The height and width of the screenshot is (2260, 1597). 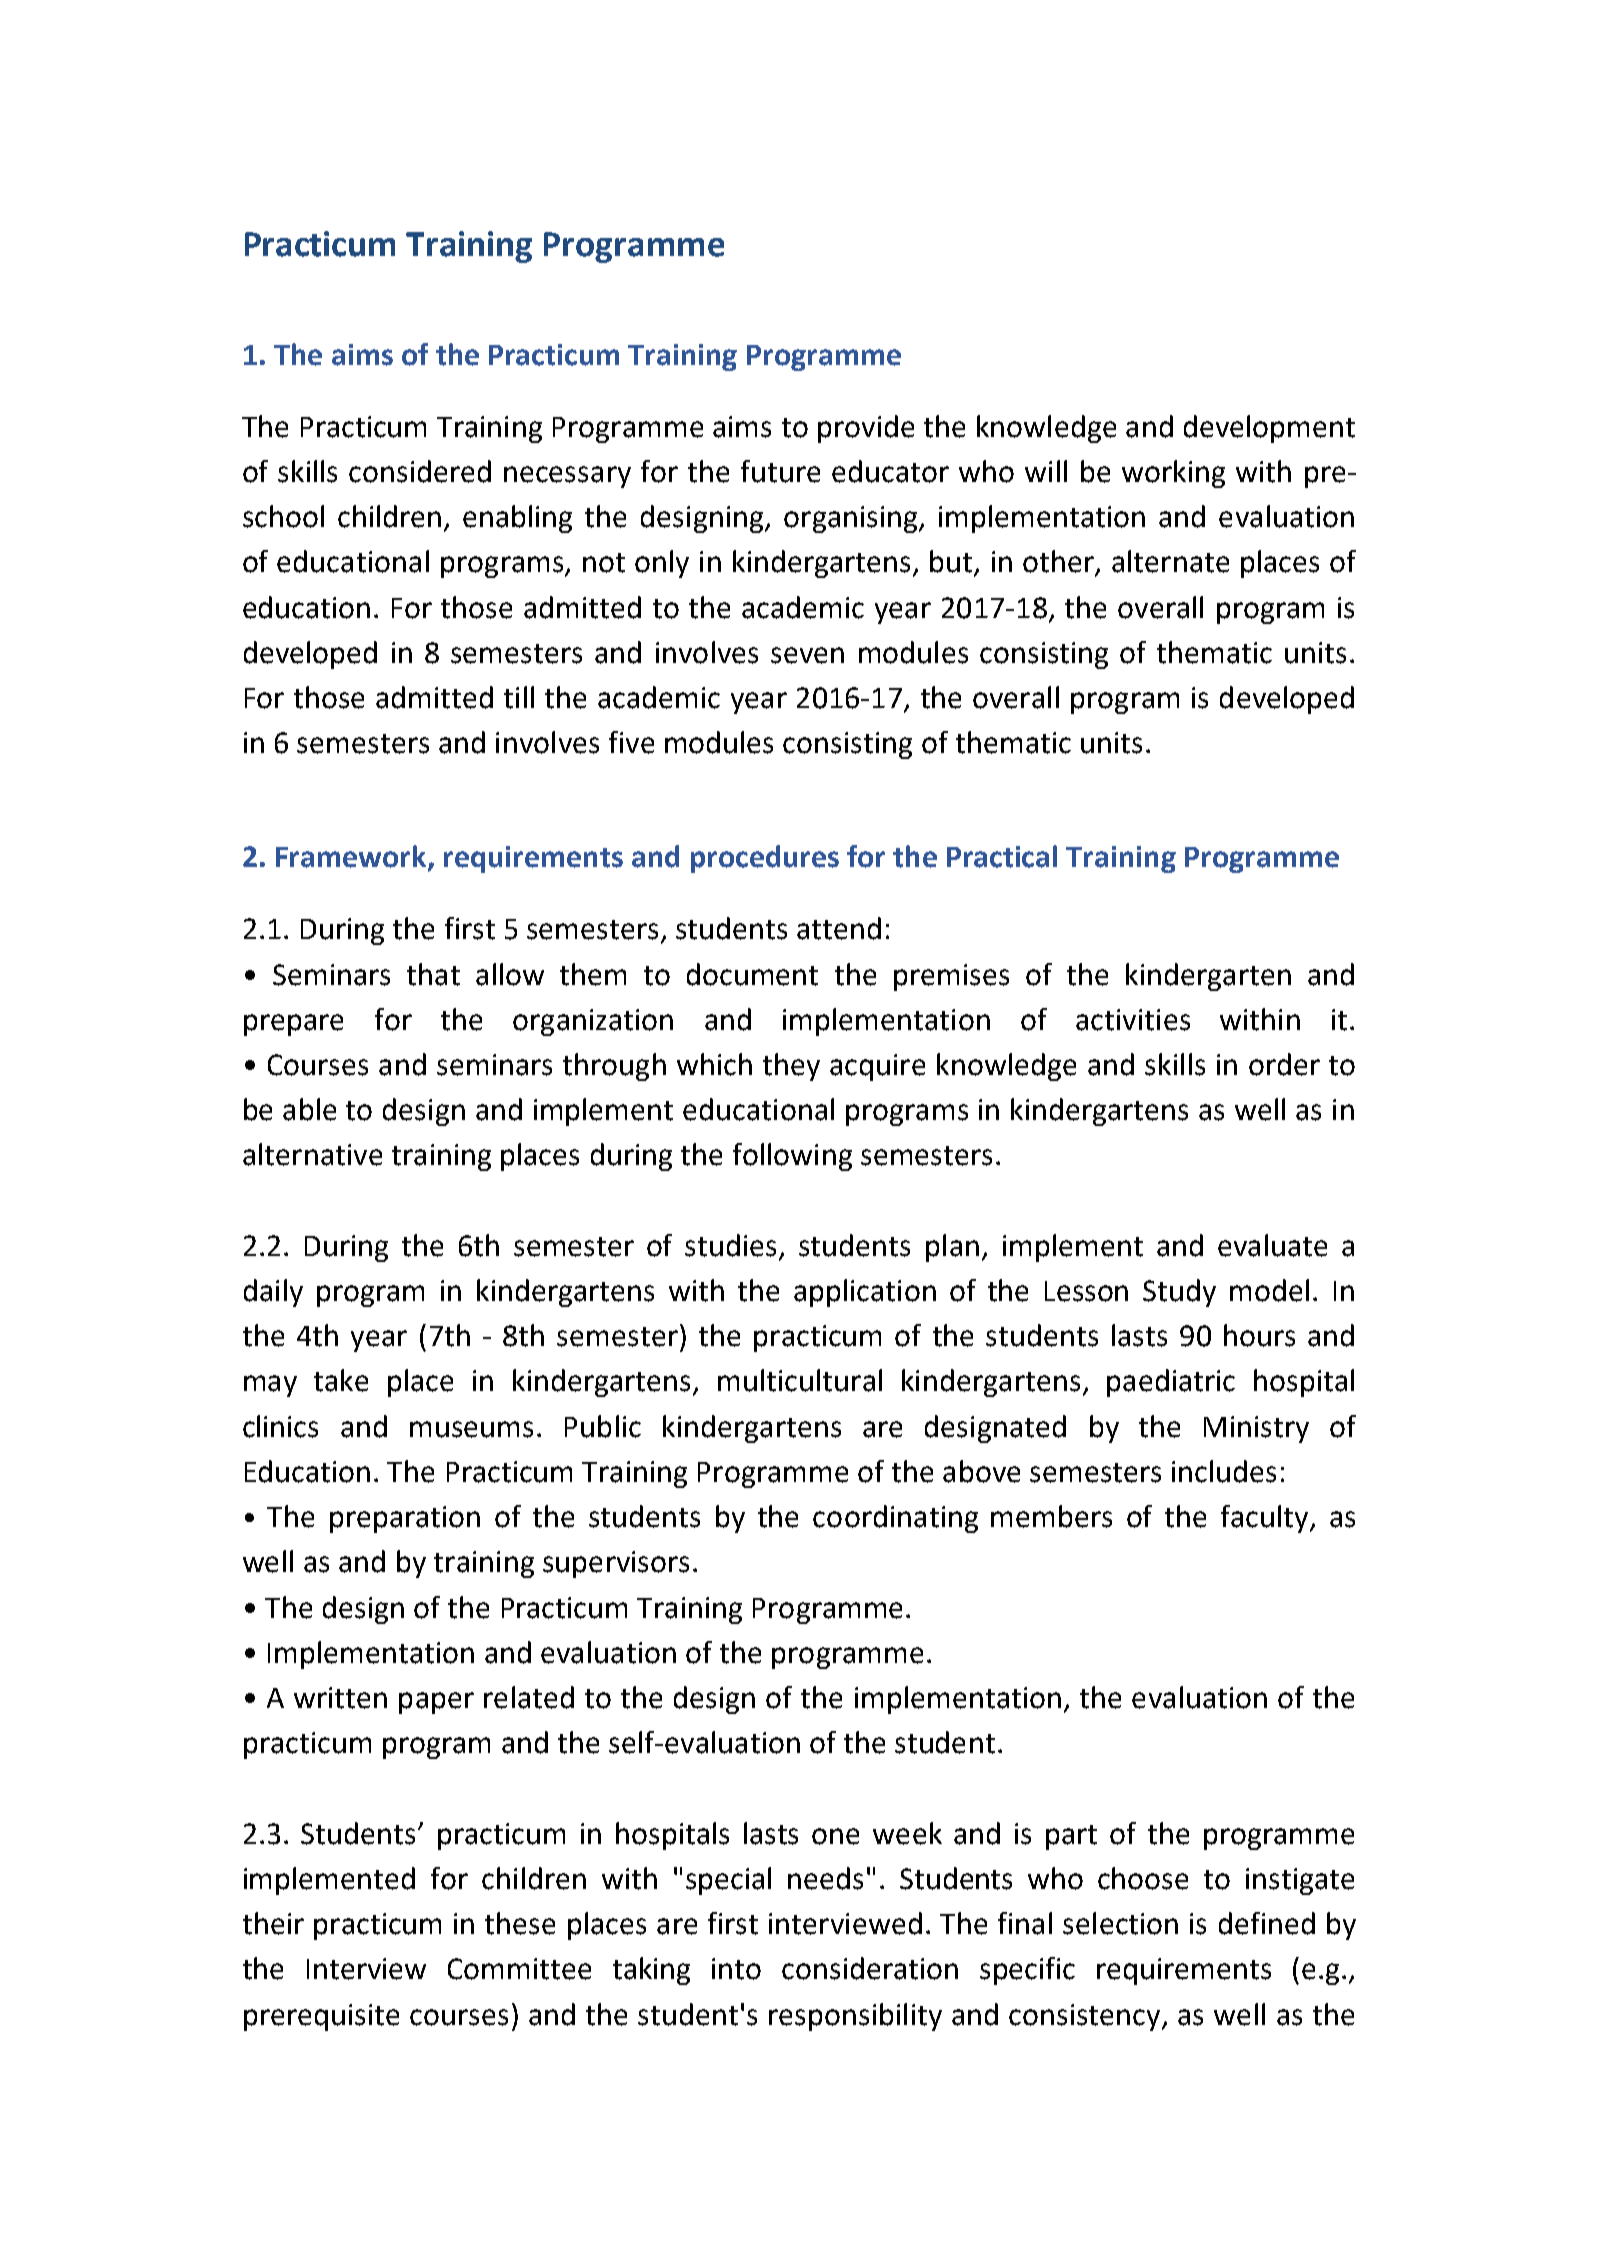 I want to click on future, so click(x=780, y=471).
